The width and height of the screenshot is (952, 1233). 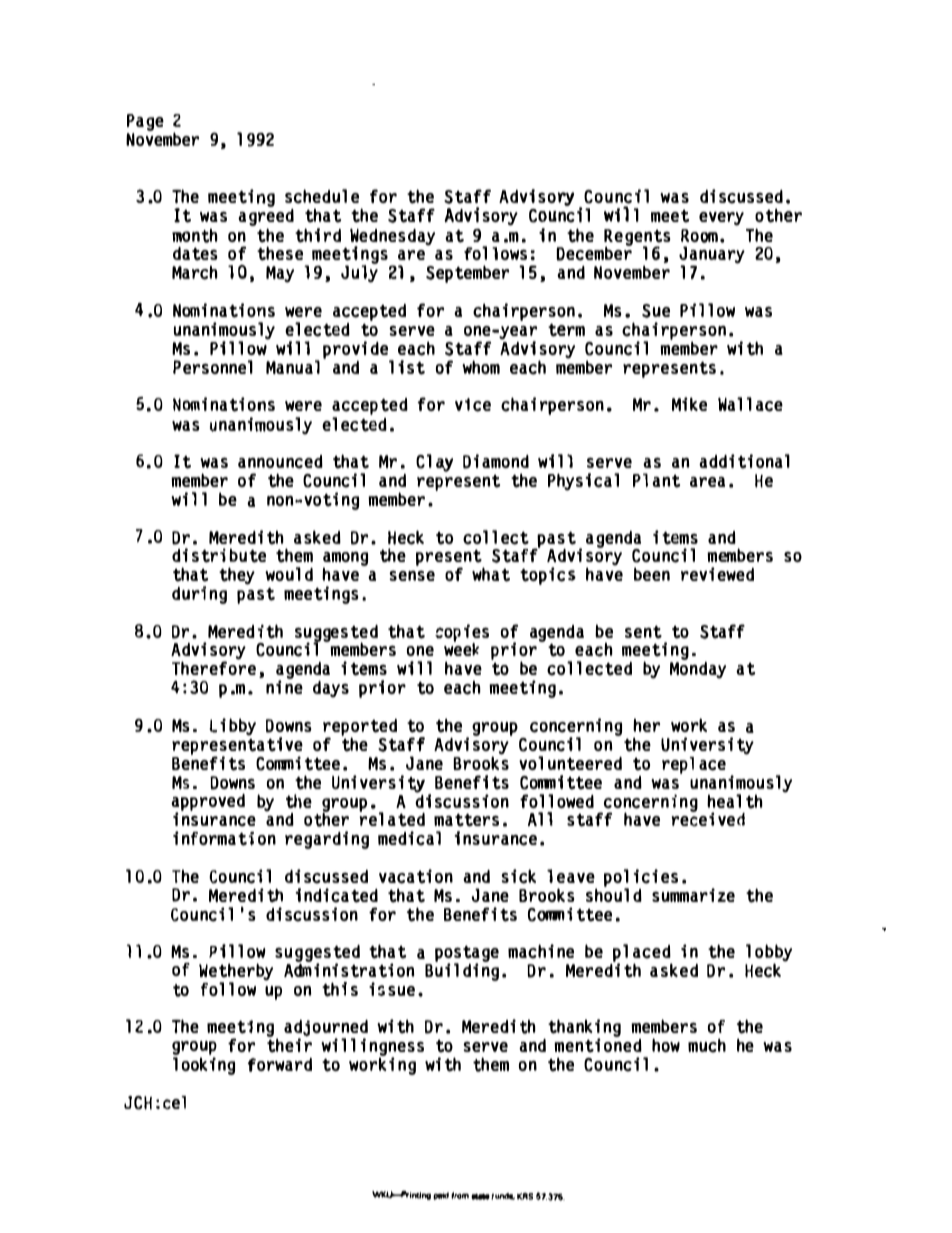 I want to click on whom, so click(x=481, y=367).
